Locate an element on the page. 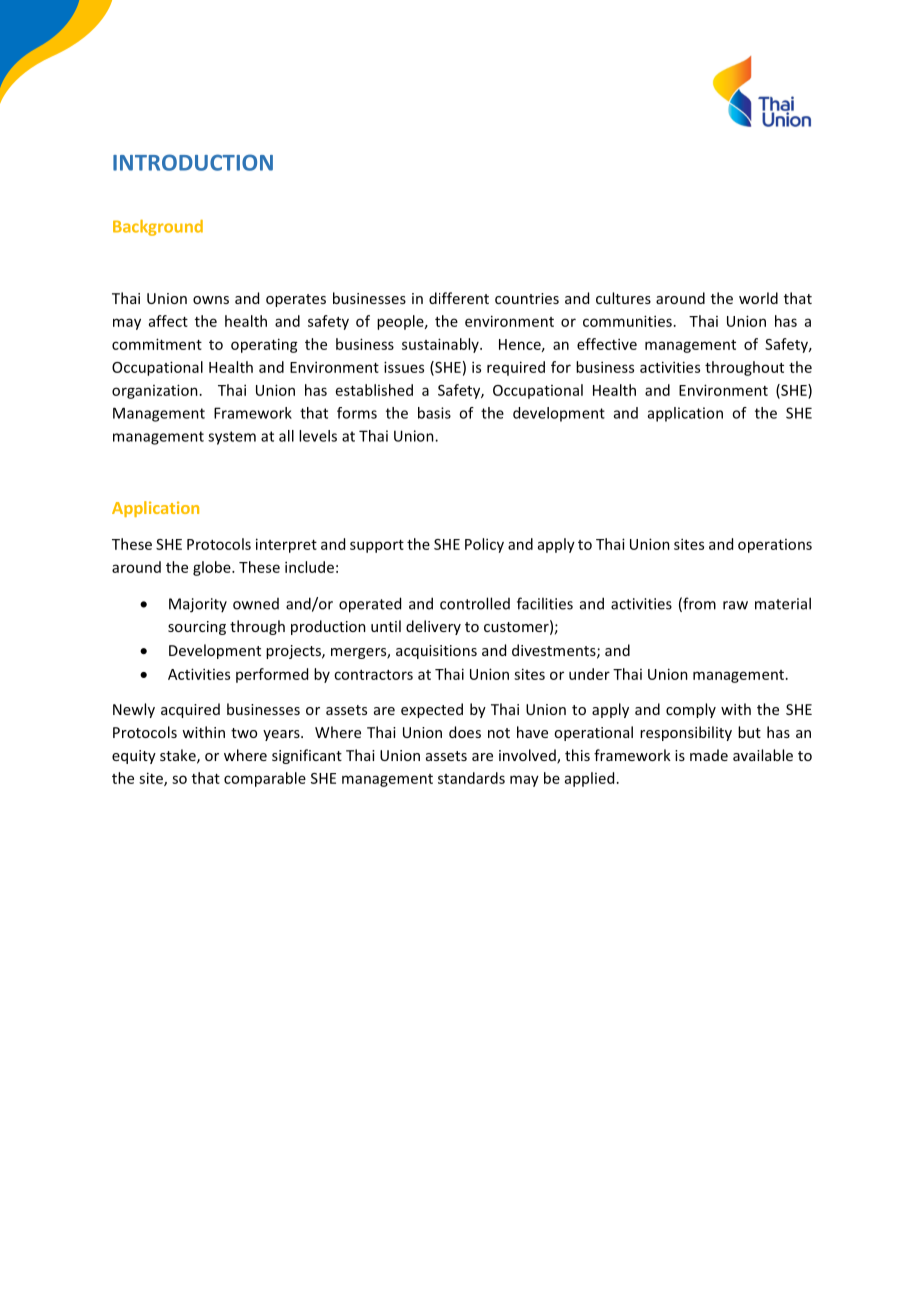  basis is located at coordinates (434, 413).
